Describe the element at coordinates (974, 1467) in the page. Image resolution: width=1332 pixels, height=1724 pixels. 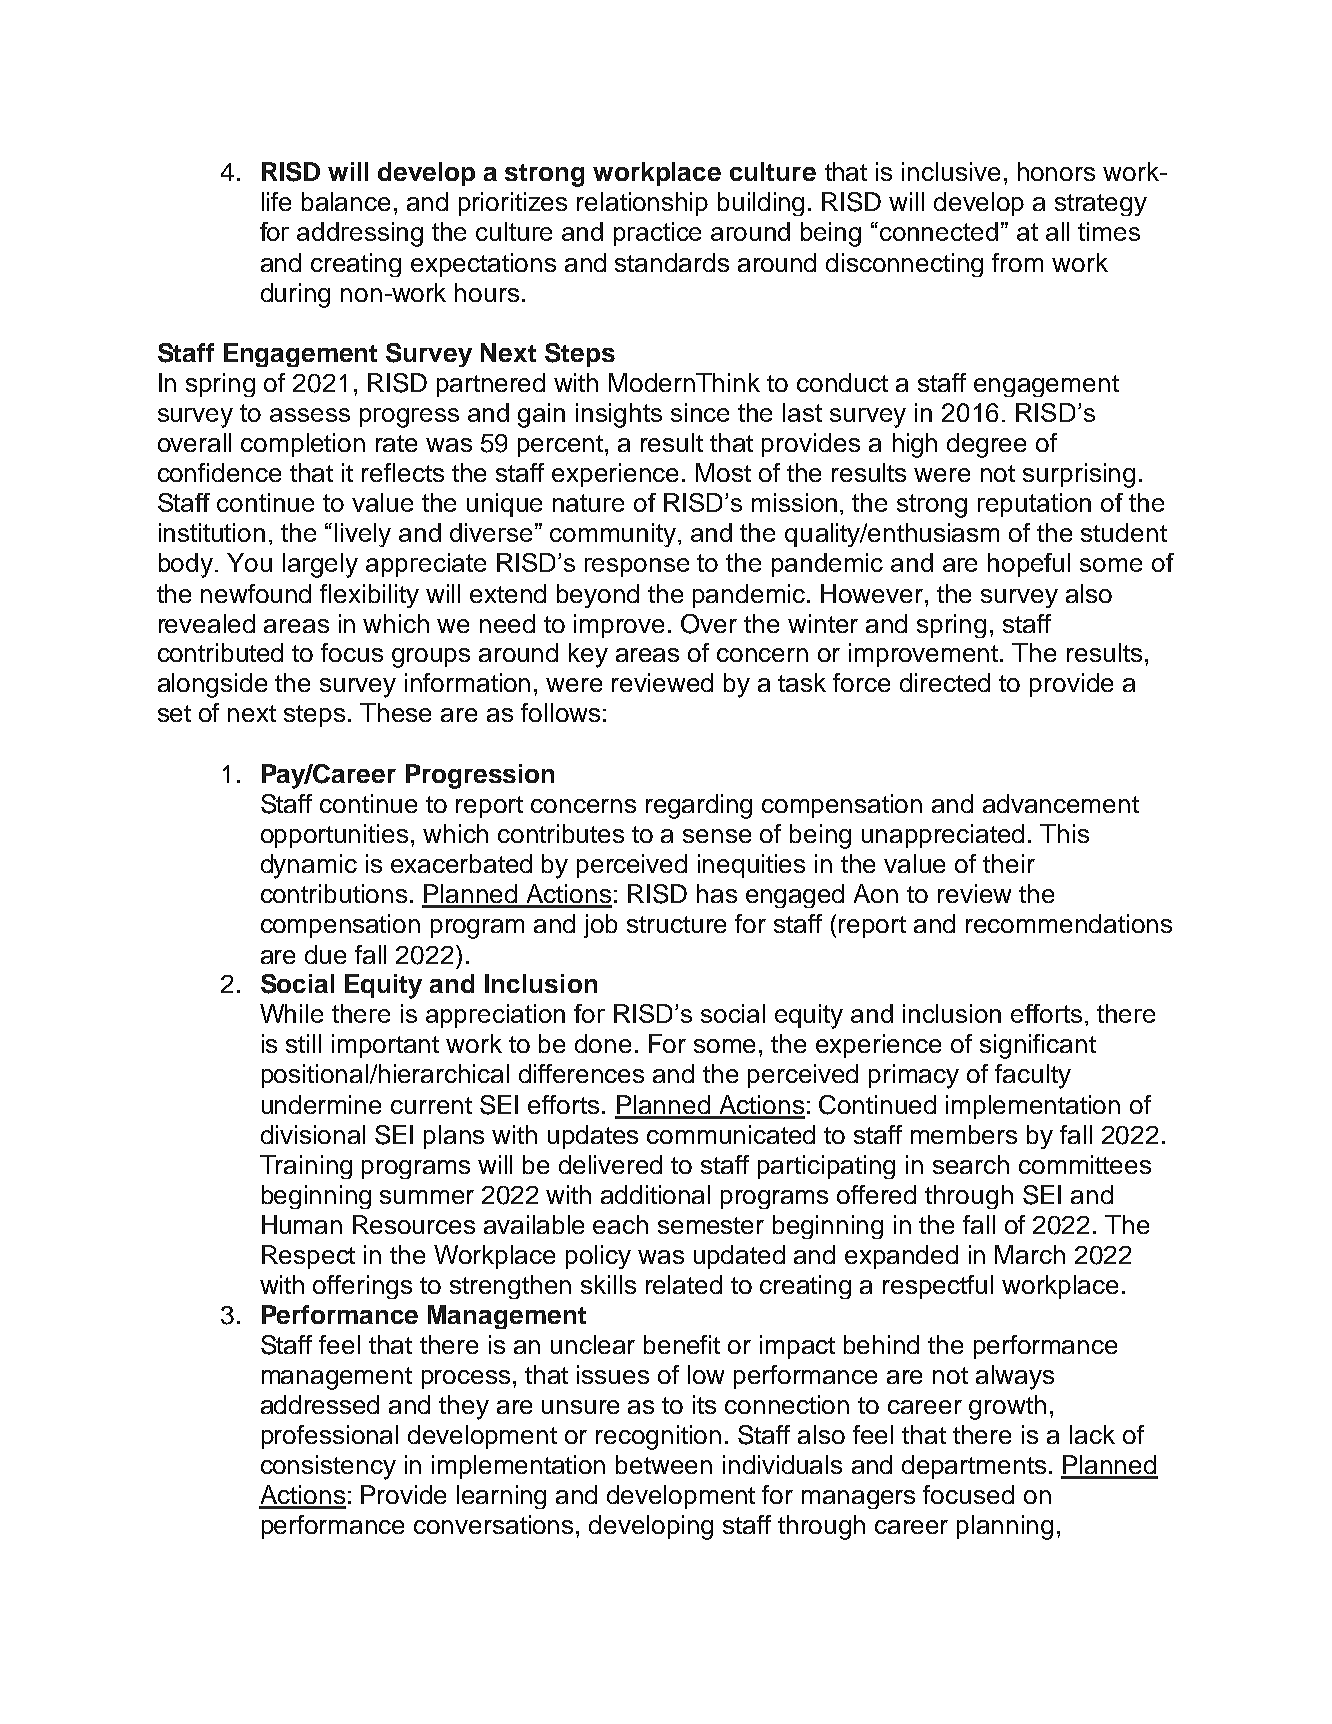
I see `departments` at that location.
